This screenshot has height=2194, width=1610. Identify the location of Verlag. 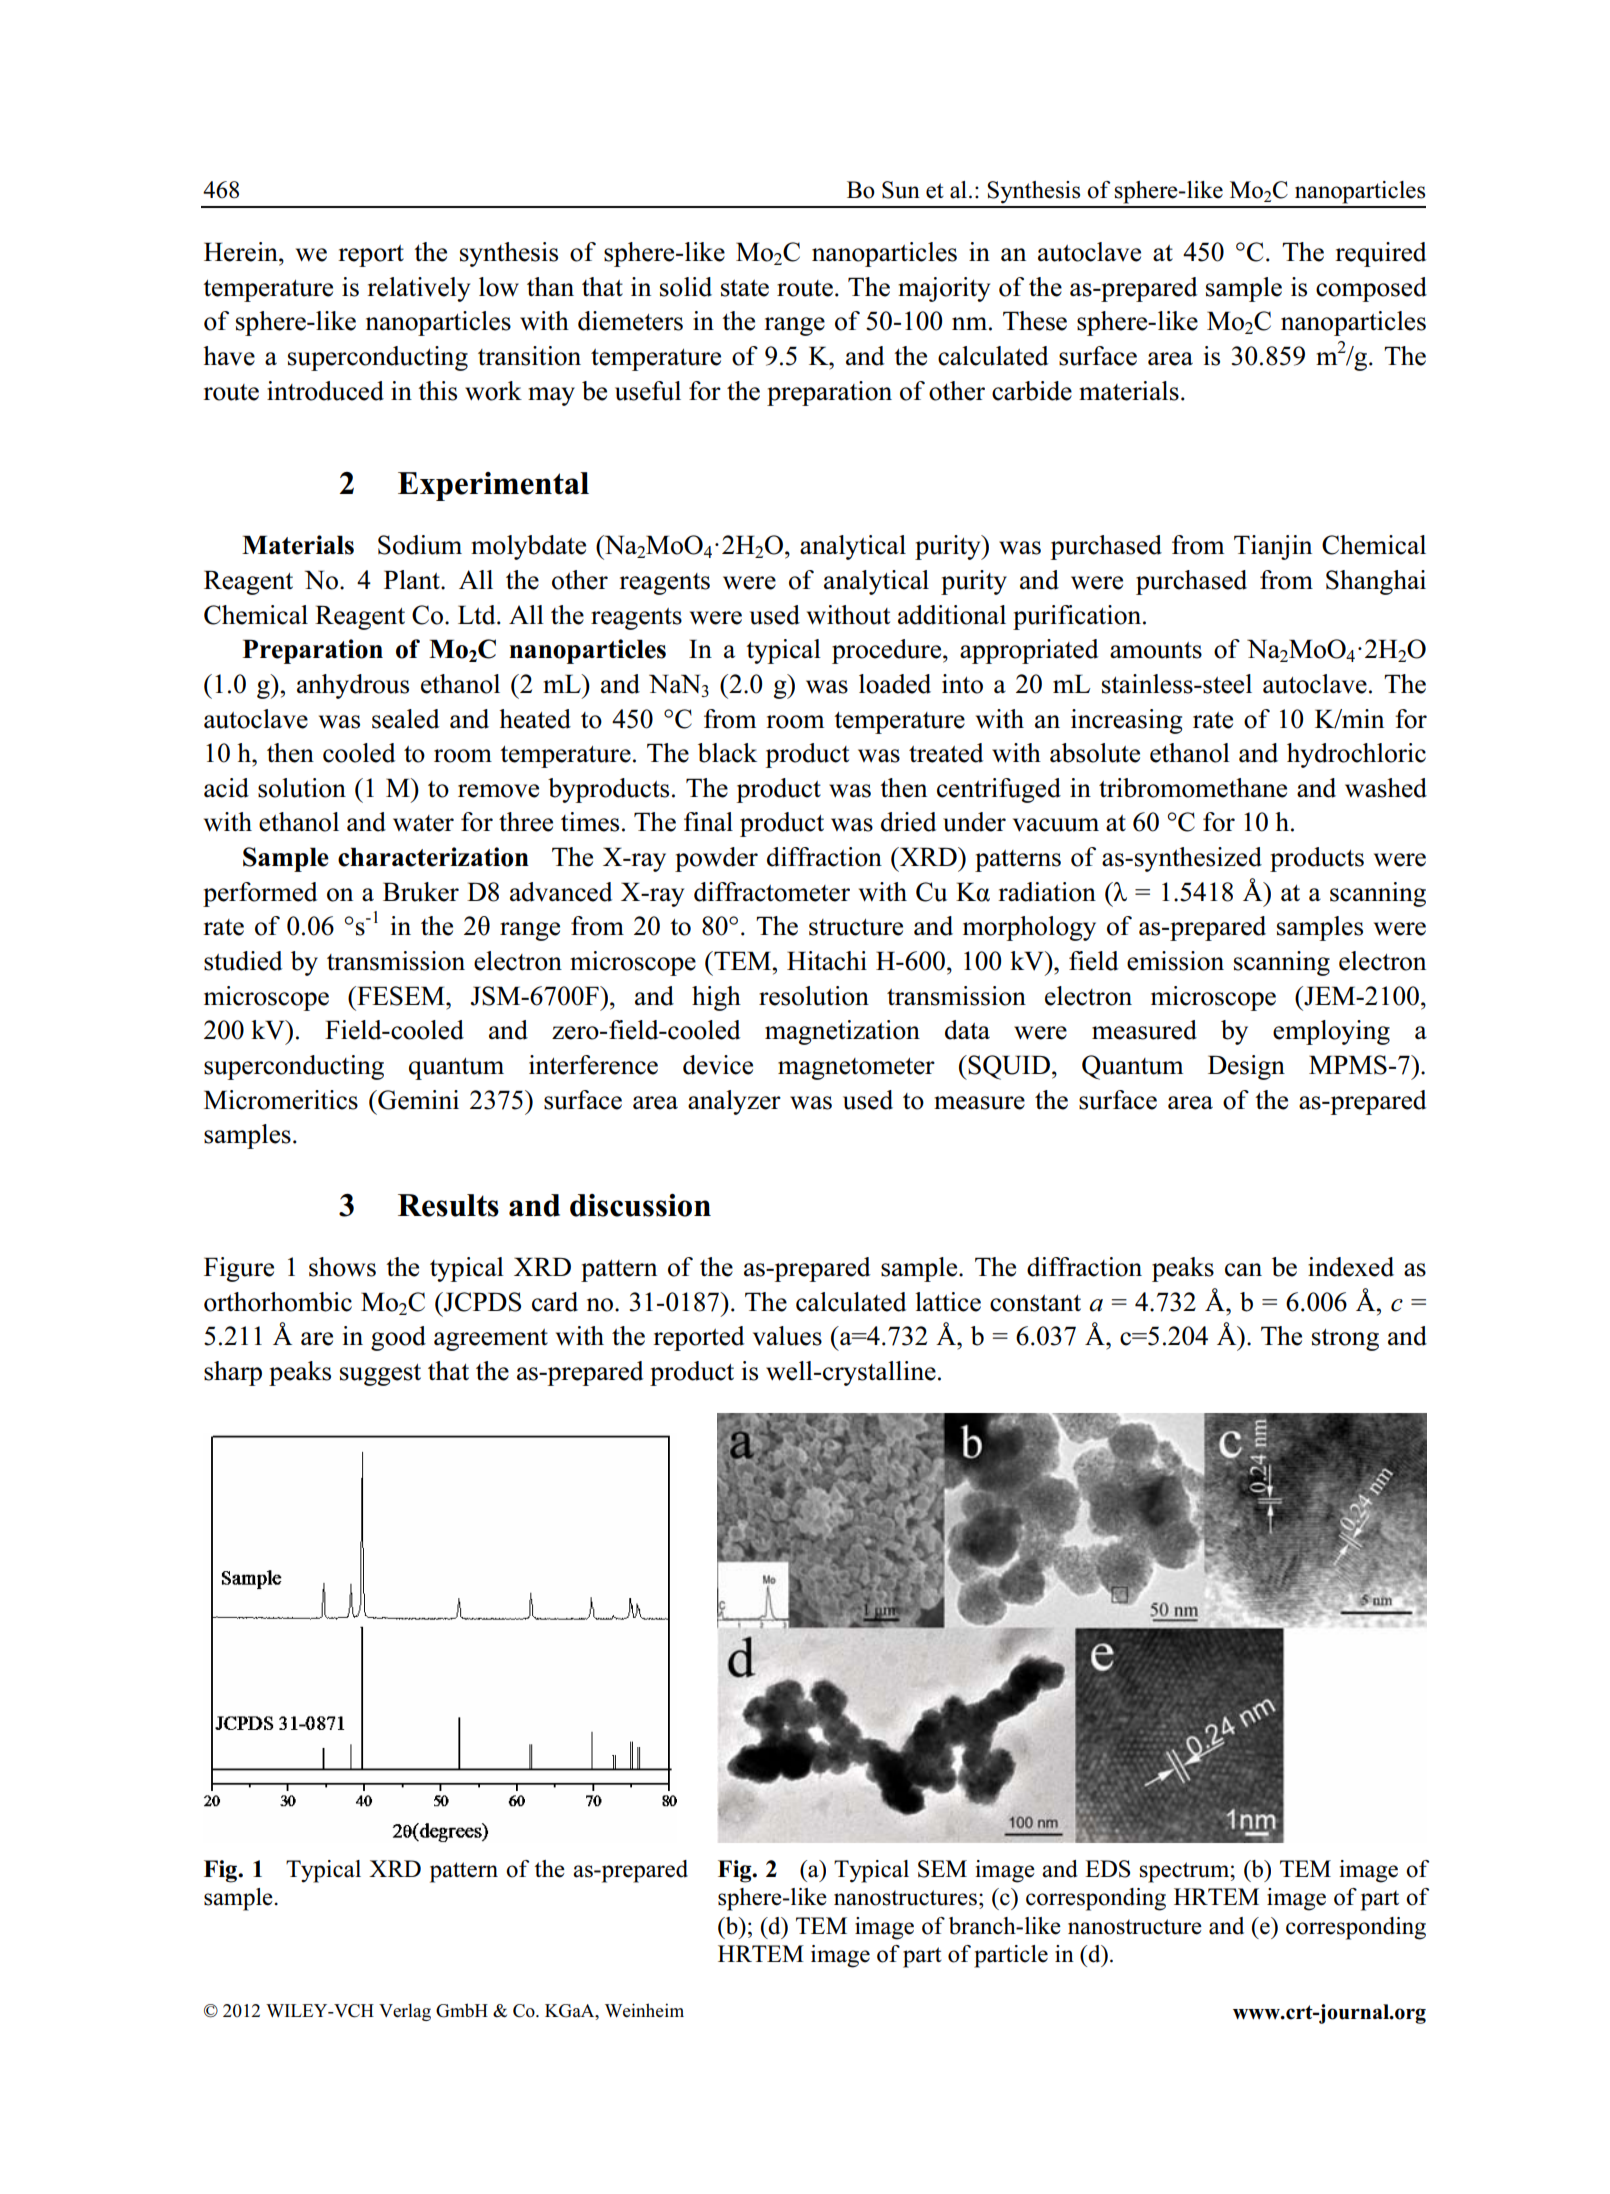
(405, 2012).
